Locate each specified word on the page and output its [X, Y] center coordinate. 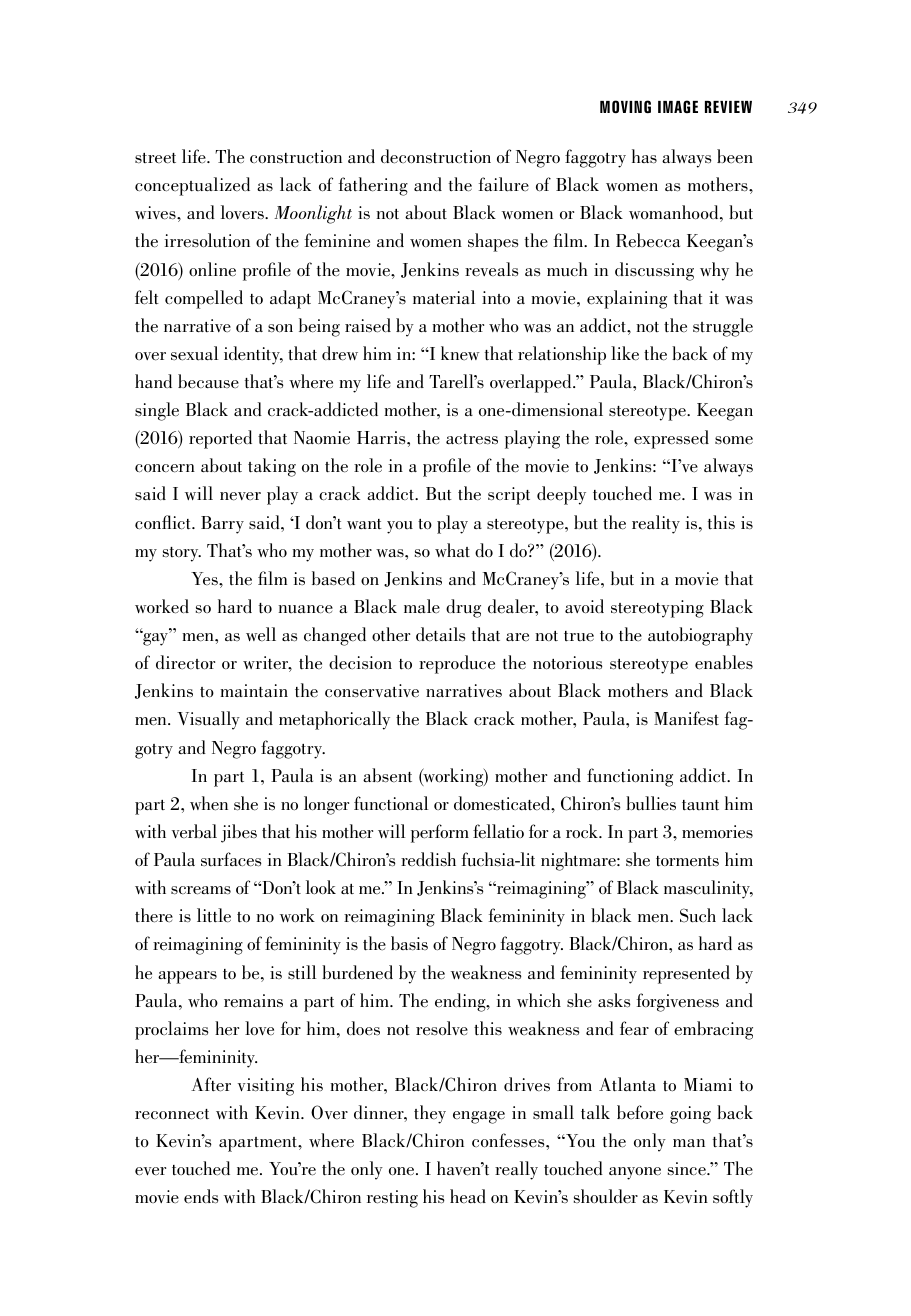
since [688, 1169]
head [468, 1196]
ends [201, 1196]
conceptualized [192, 186]
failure [504, 184]
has [644, 156]
